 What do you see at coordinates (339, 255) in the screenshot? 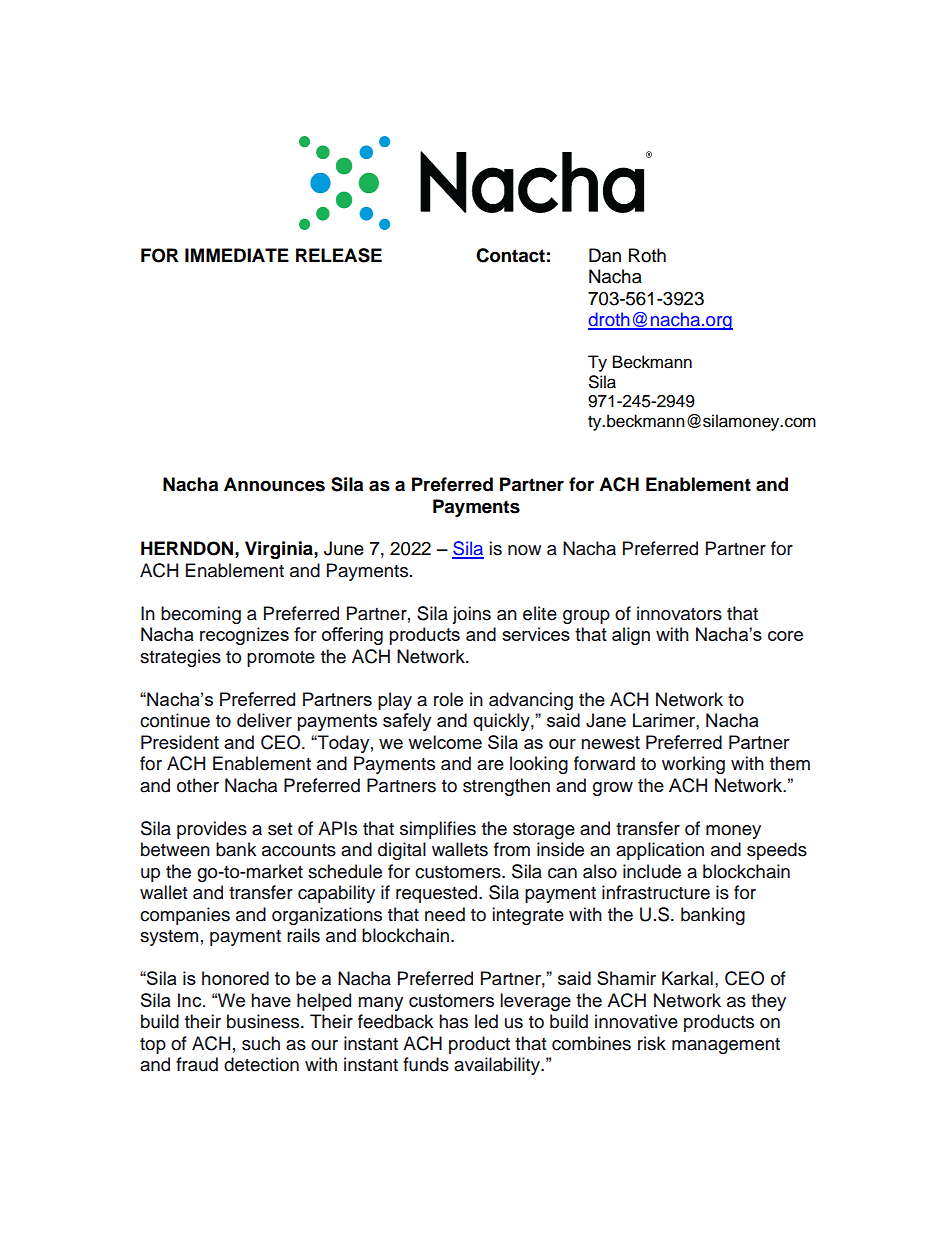
I see `RELEASE` at bounding box center [339, 255].
